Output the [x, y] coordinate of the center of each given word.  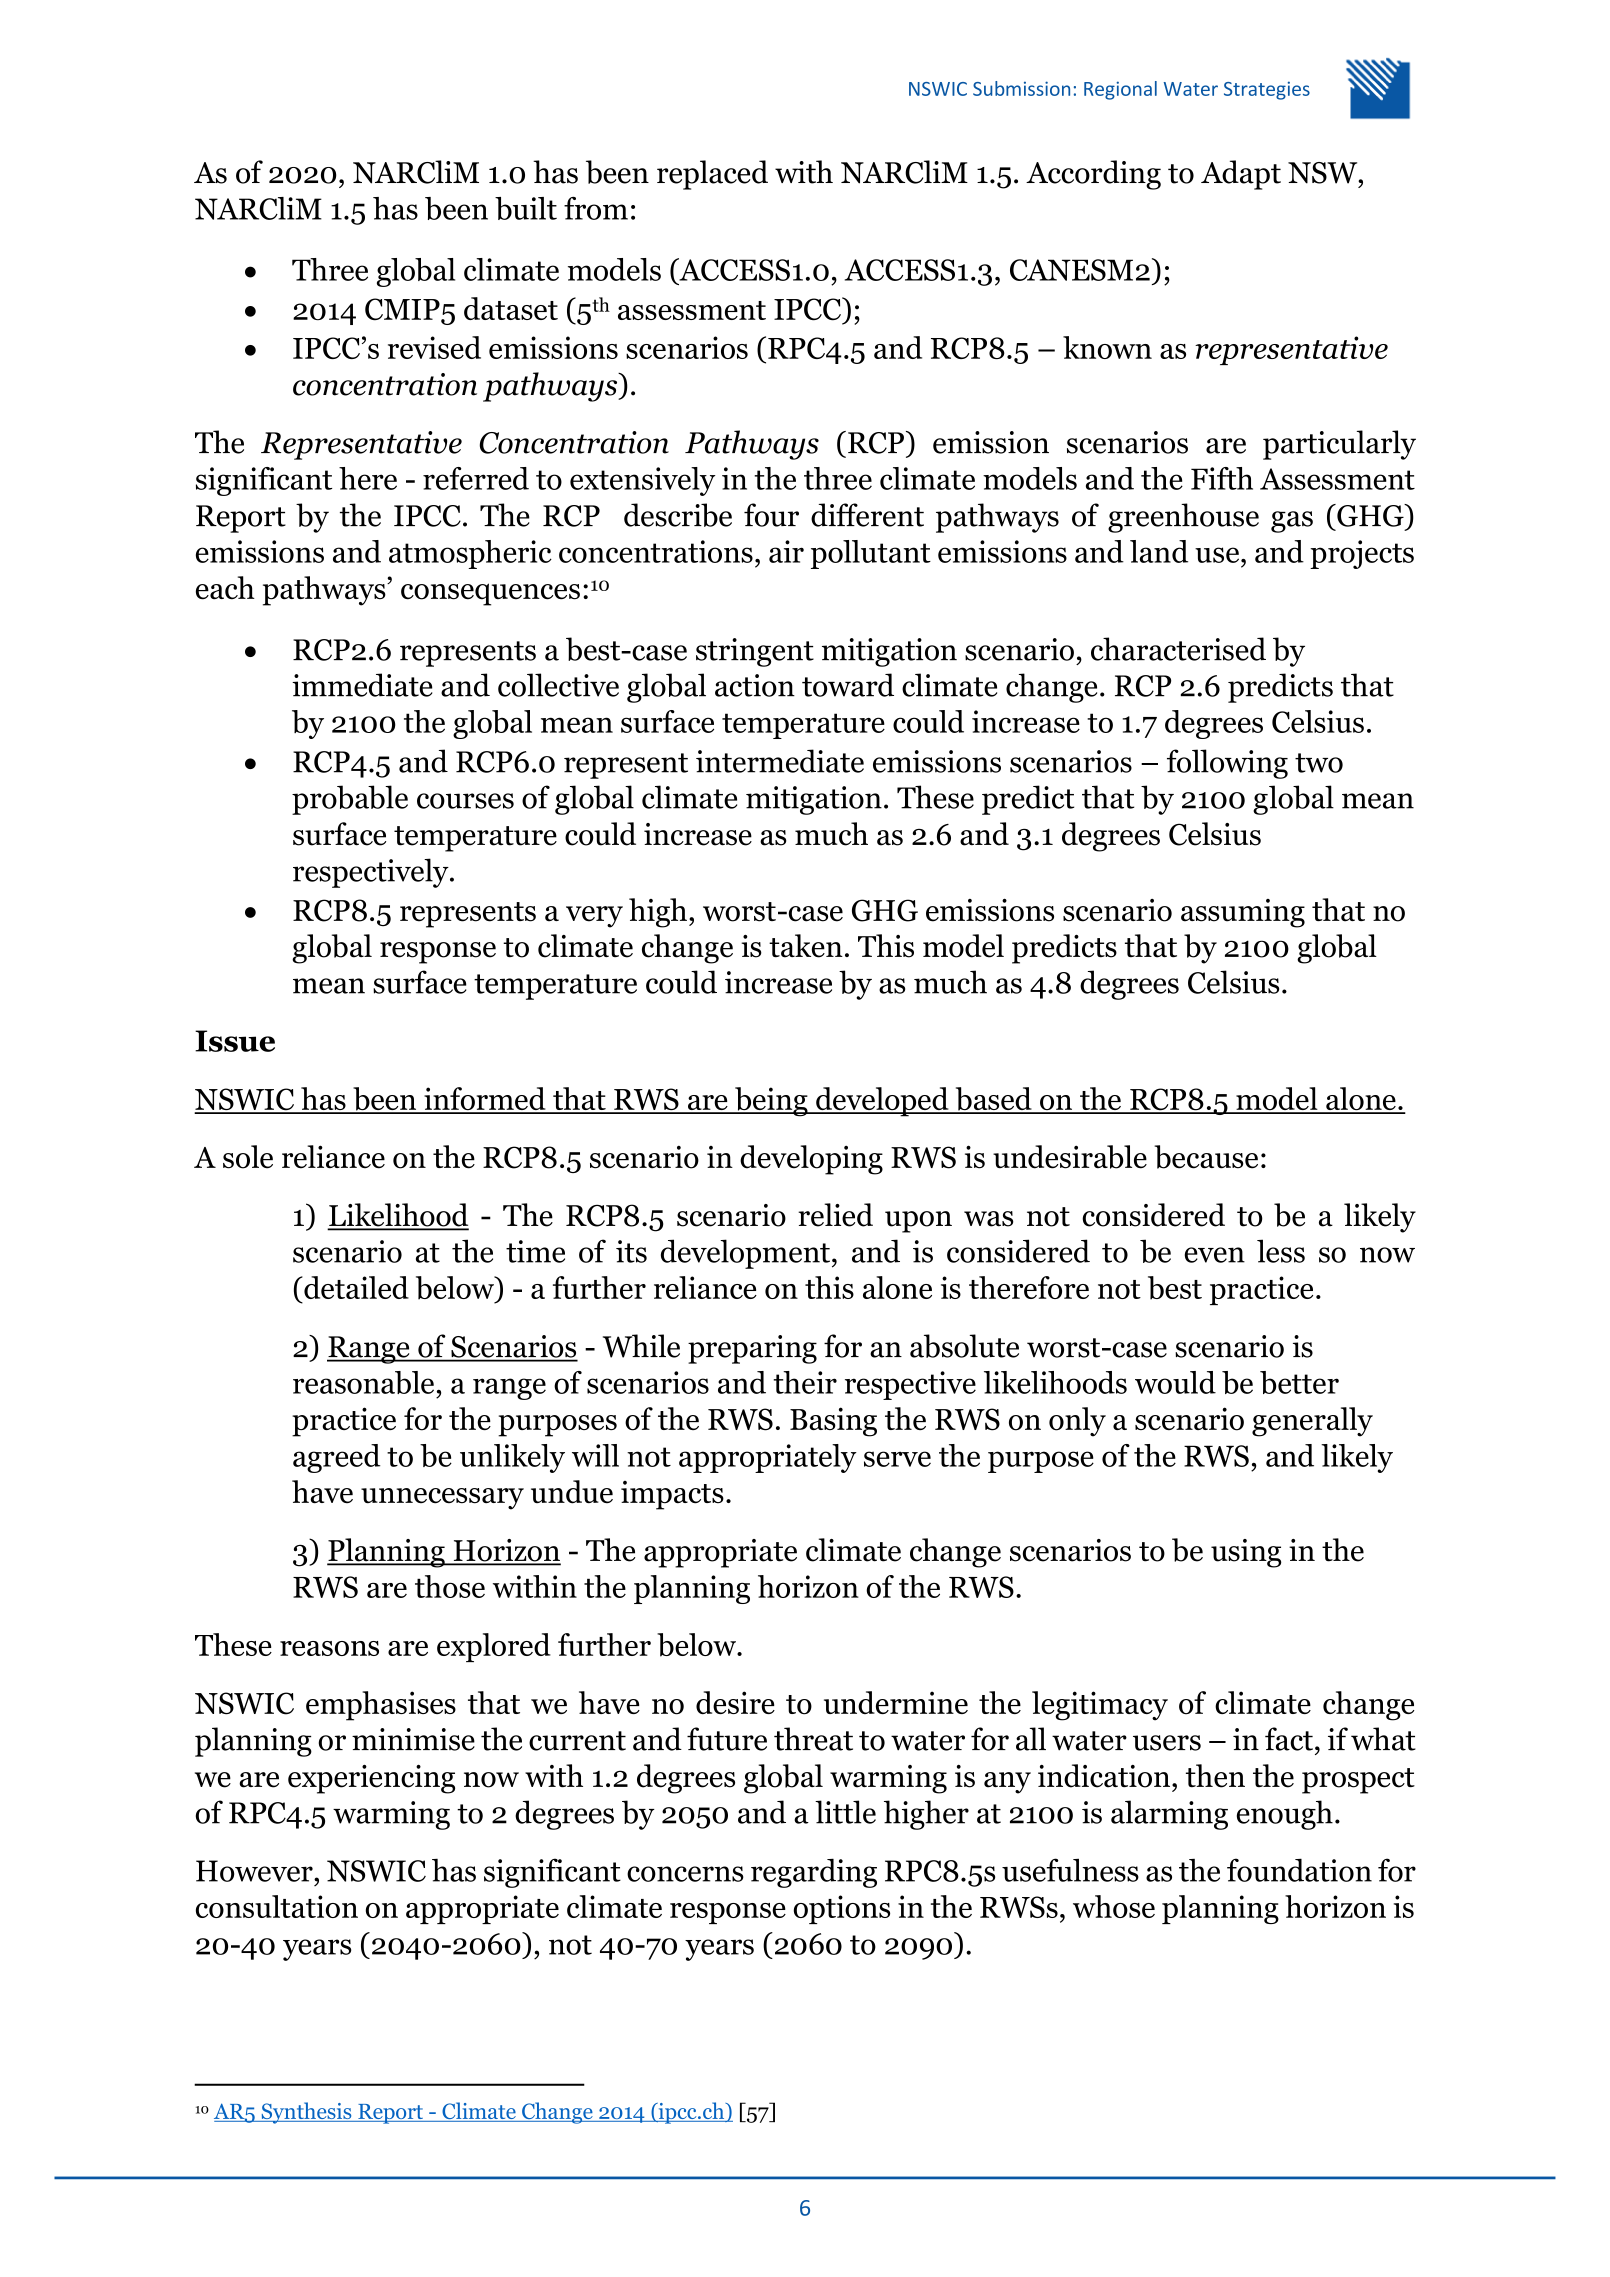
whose [1114, 1906]
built [526, 208]
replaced [712, 175]
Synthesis [306, 2113]
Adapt [1241, 175]
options [842, 1909]
